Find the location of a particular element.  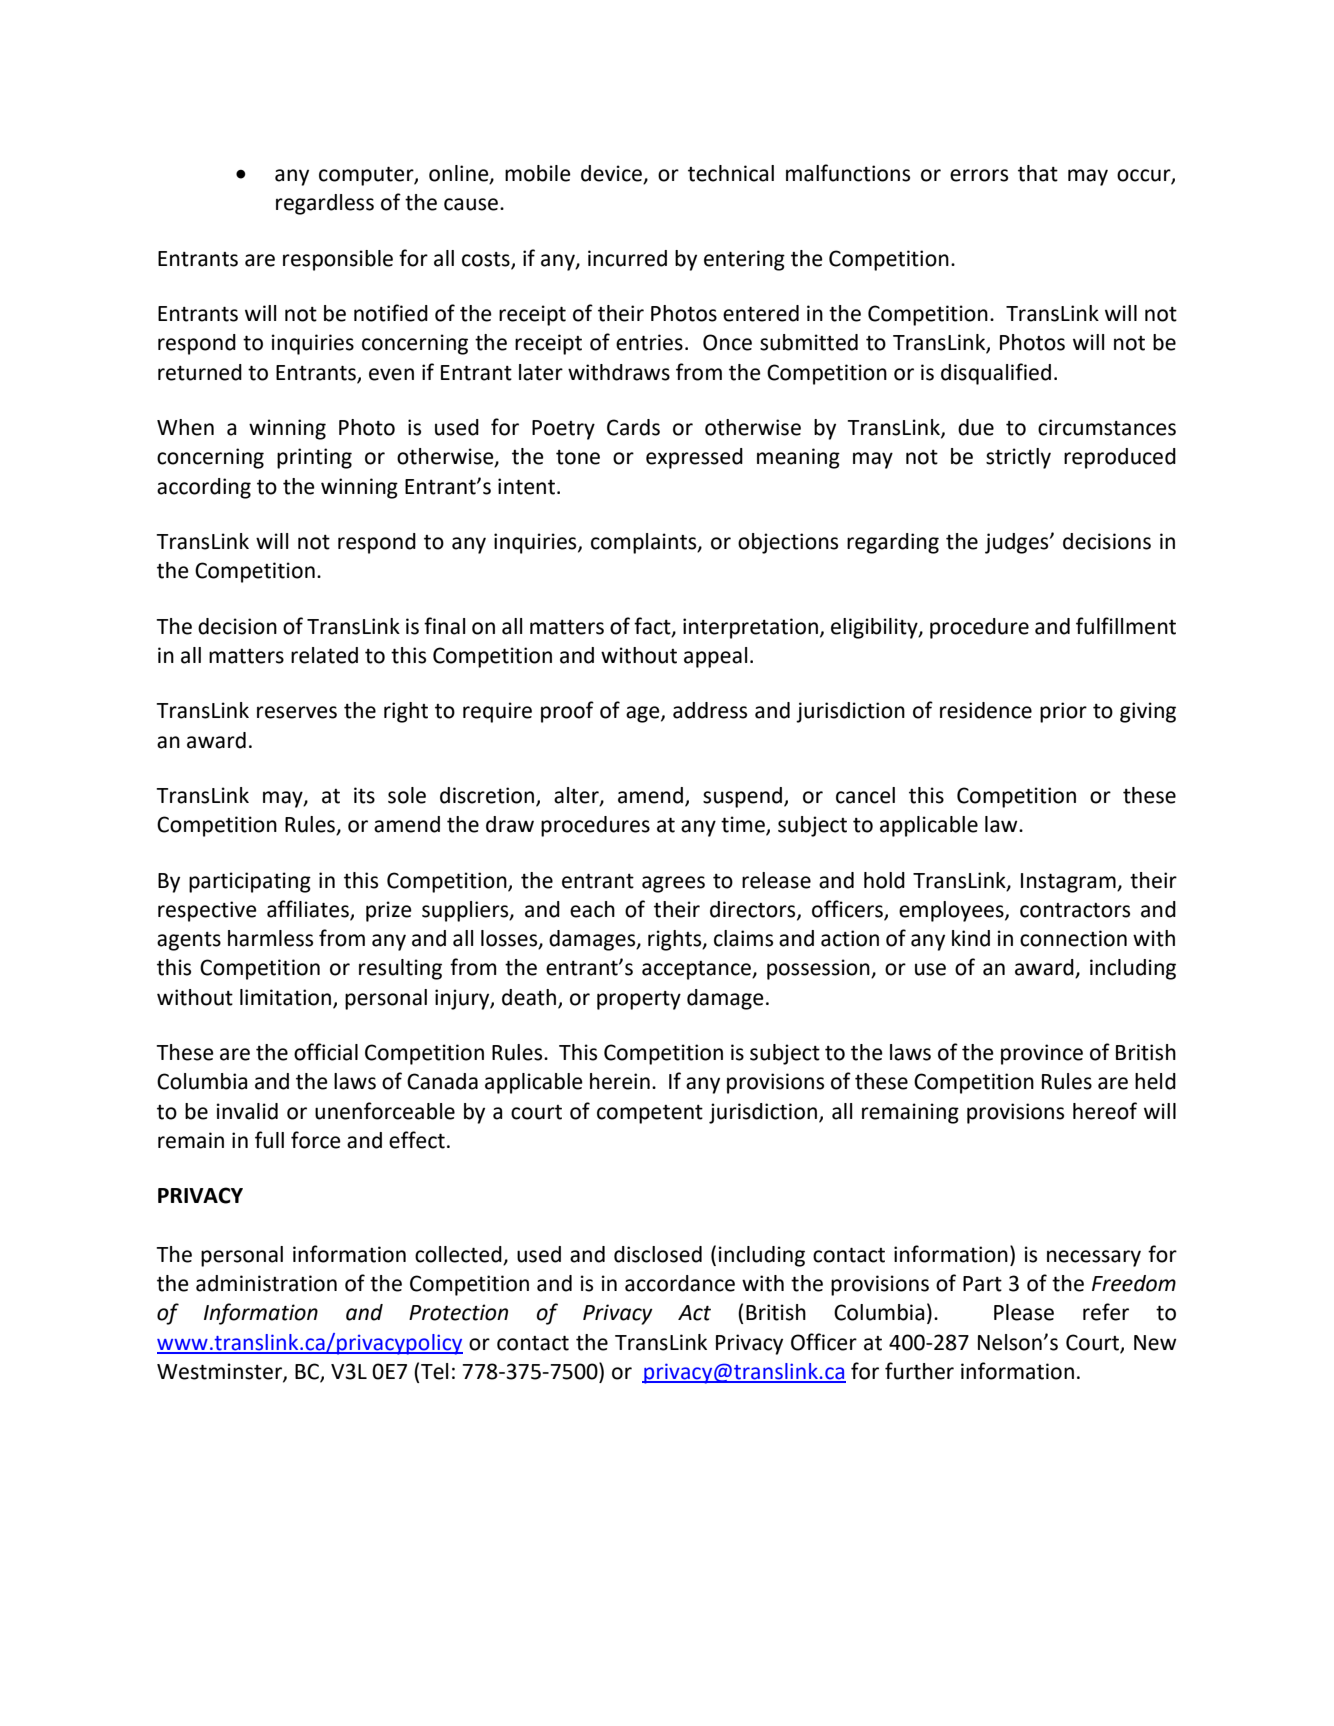

device is located at coordinates (612, 174).
